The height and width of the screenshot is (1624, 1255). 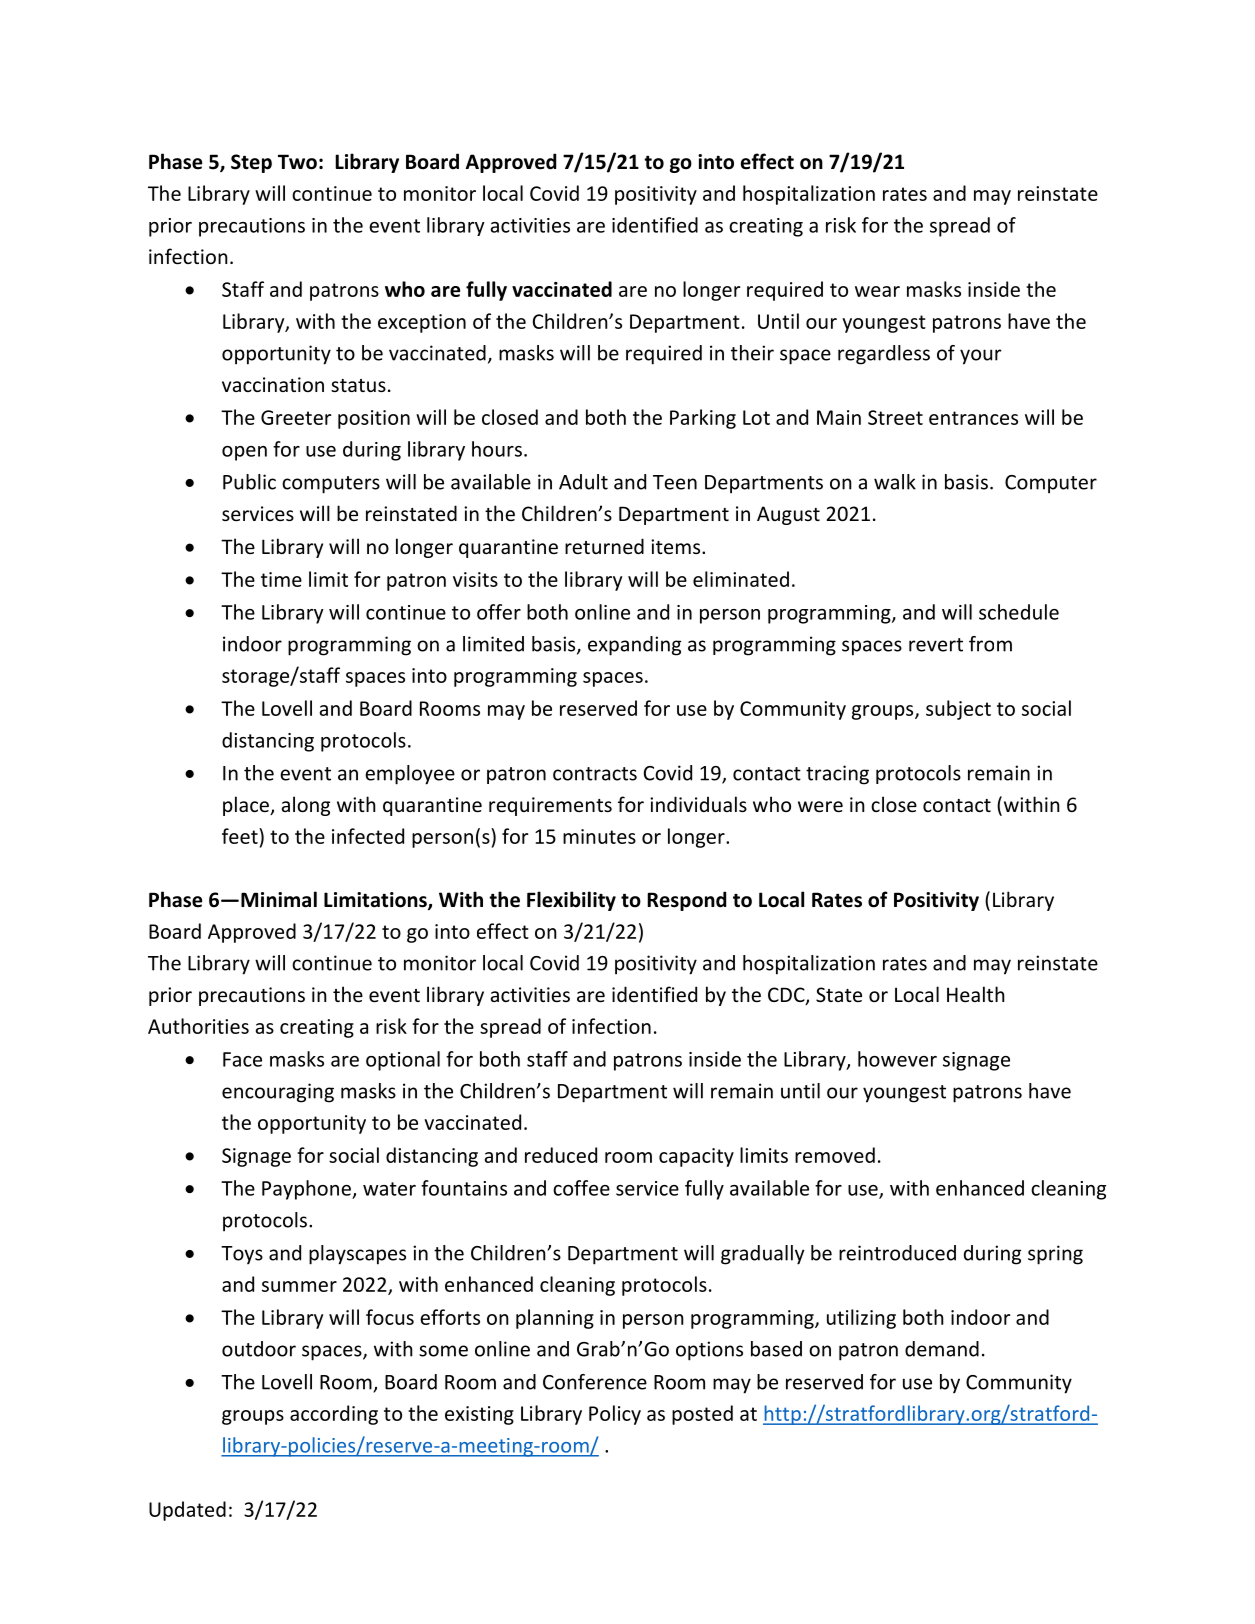 I want to click on Two, so click(x=297, y=162).
